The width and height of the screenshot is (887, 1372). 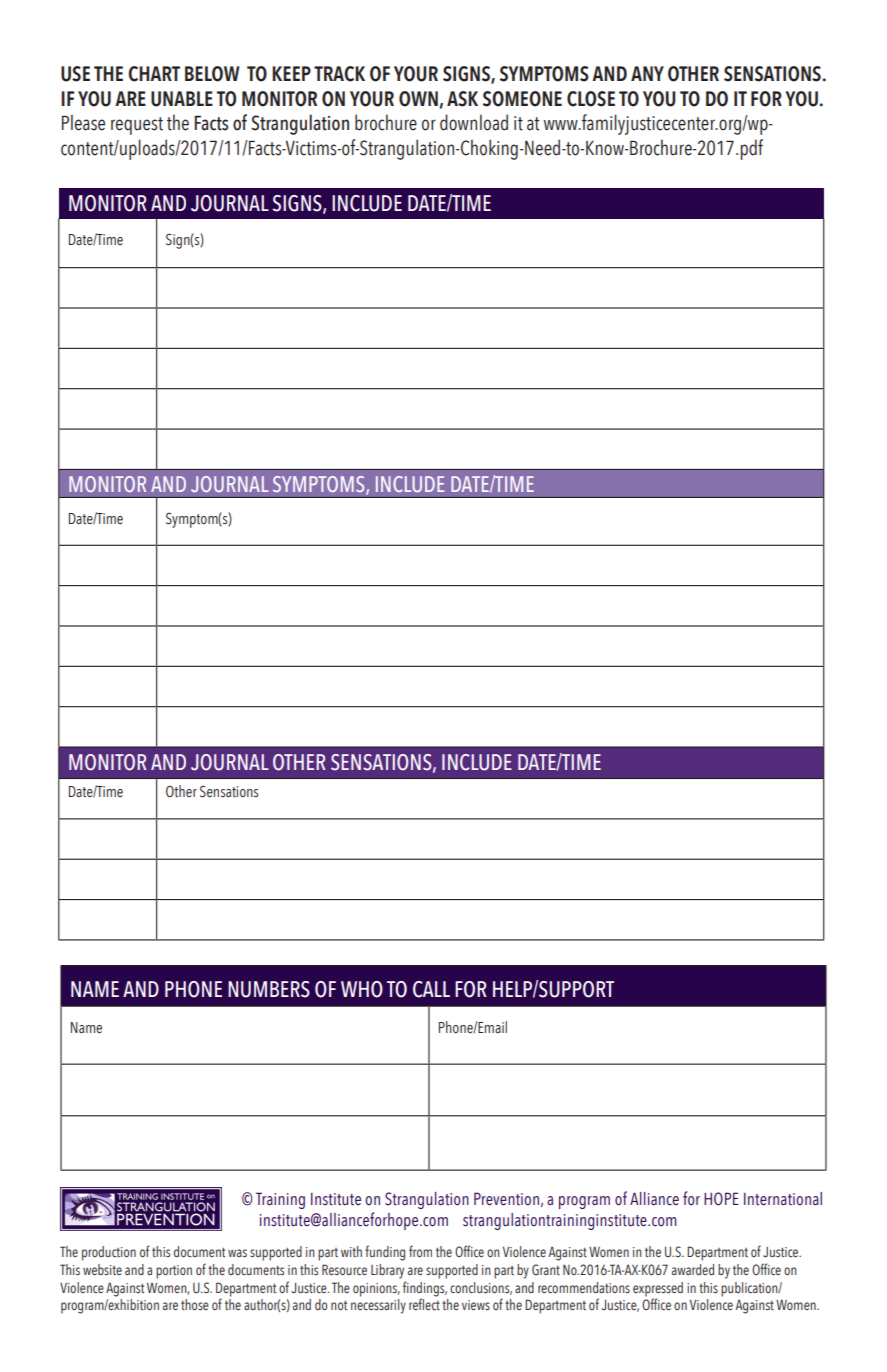 I want to click on NUMBERS, so click(x=269, y=989).
